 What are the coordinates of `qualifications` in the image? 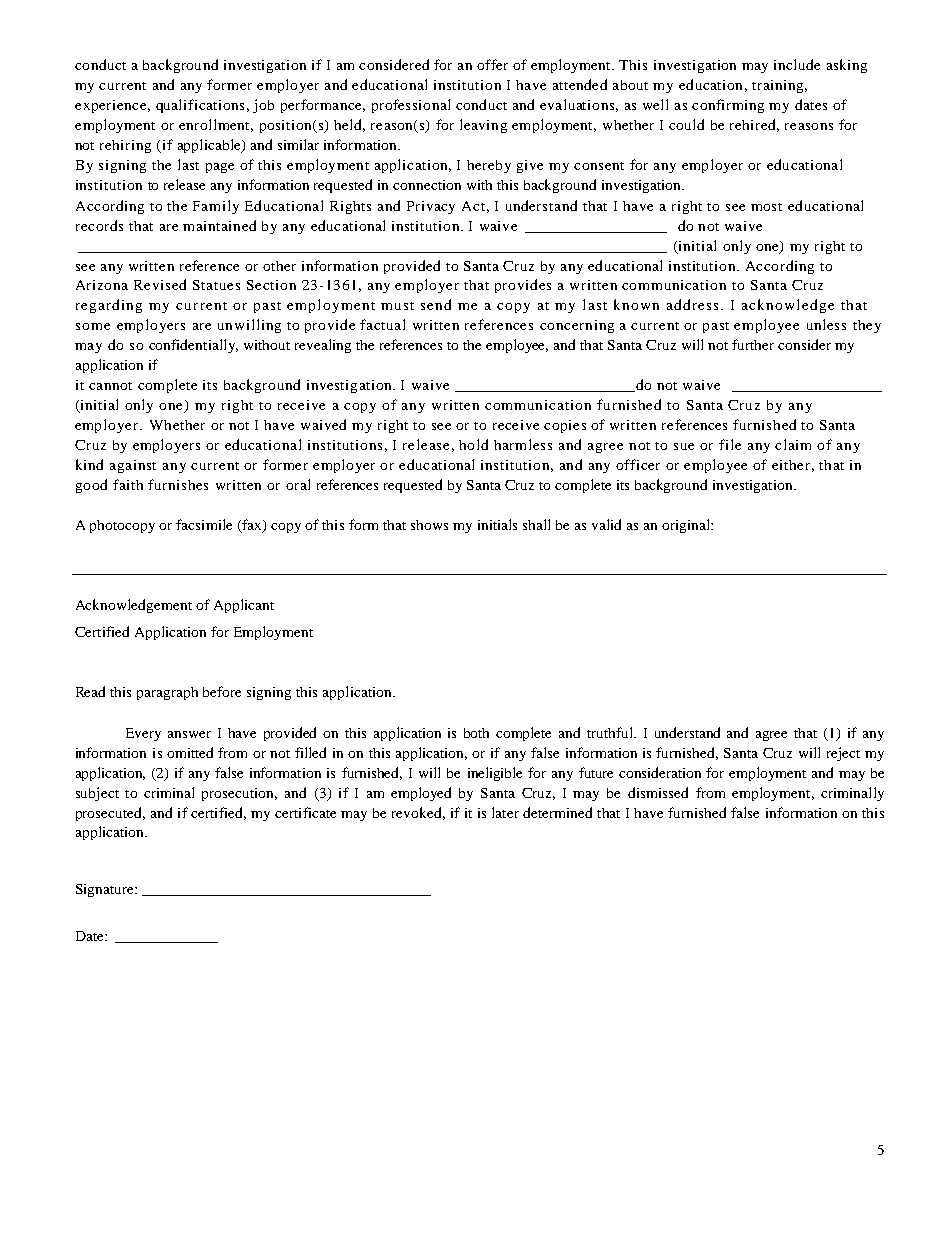 It's located at (200, 106).
